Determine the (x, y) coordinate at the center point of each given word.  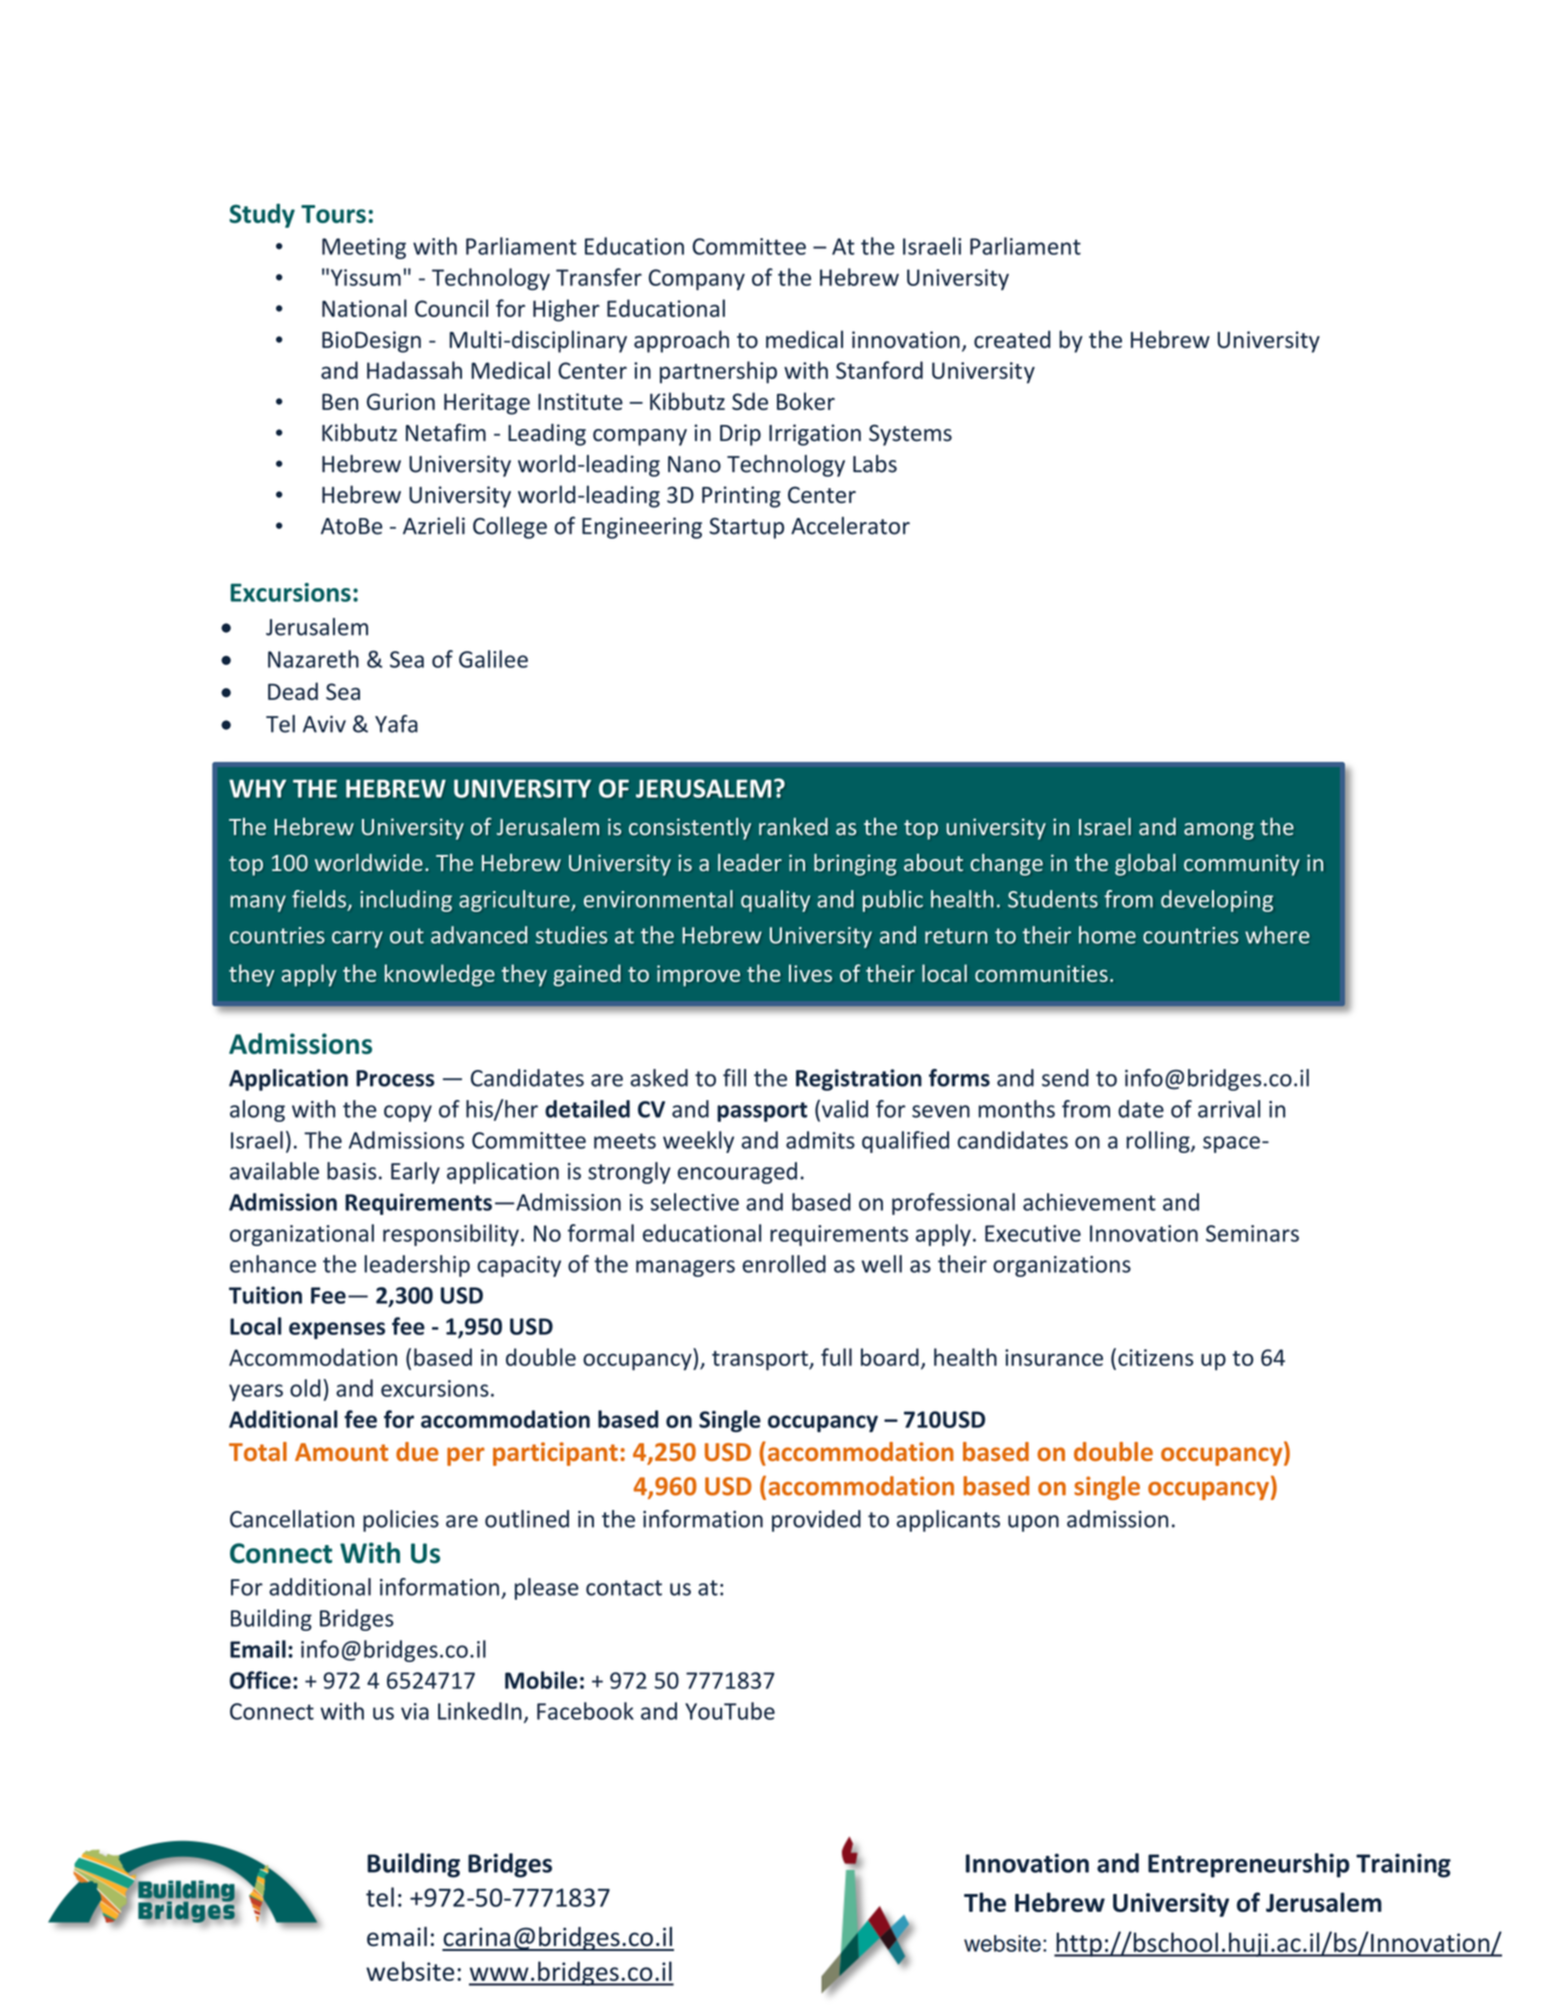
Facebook (585, 1711)
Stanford (879, 370)
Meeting (364, 248)
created (1012, 339)
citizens (1155, 1357)
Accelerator (850, 526)
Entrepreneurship (1249, 1865)
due (417, 1451)
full (836, 1357)
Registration (859, 1080)
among (1219, 831)
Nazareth (313, 659)
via (415, 1711)
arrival (1229, 1109)
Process (395, 1078)
